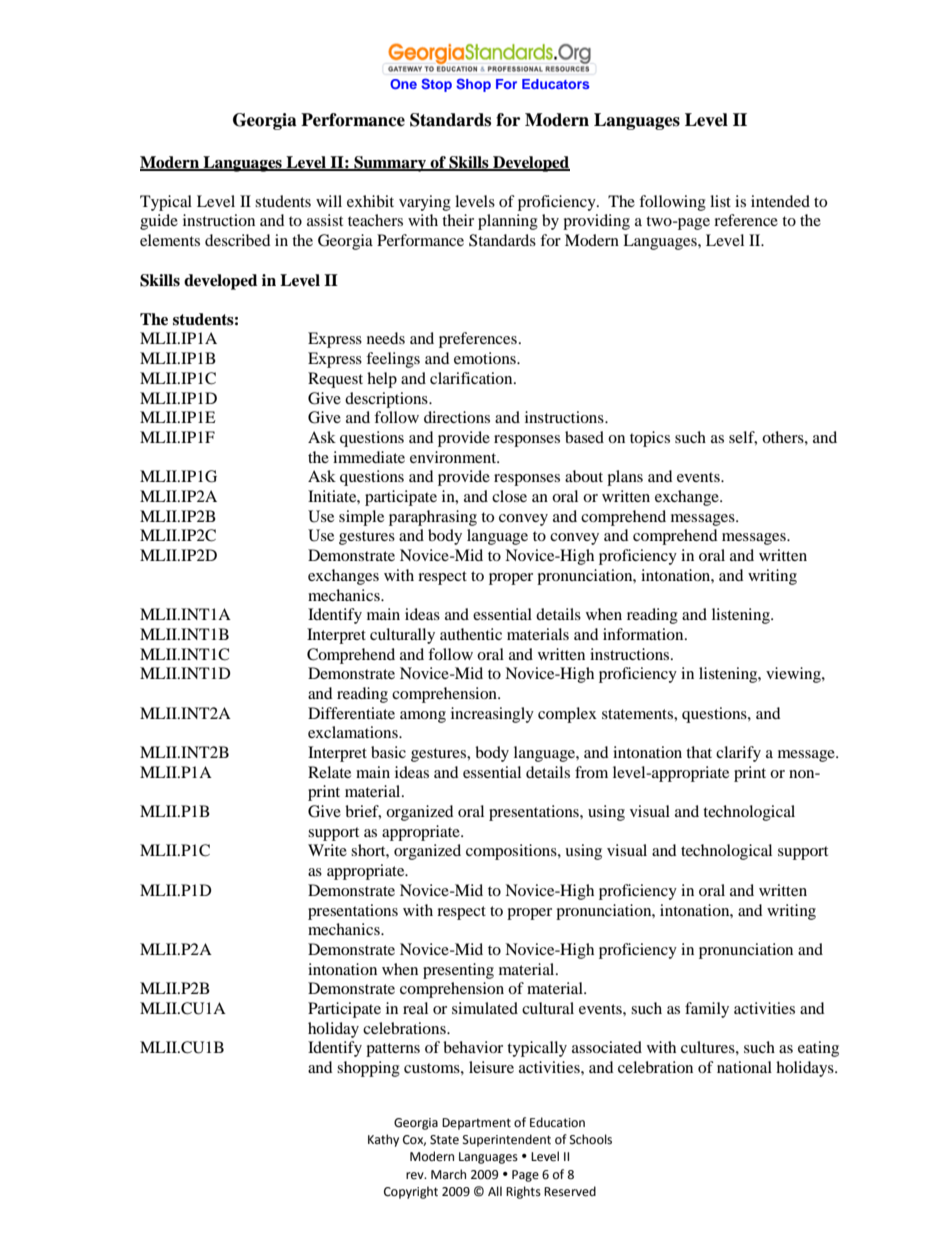  I want to click on intended, so click(780, 201).
